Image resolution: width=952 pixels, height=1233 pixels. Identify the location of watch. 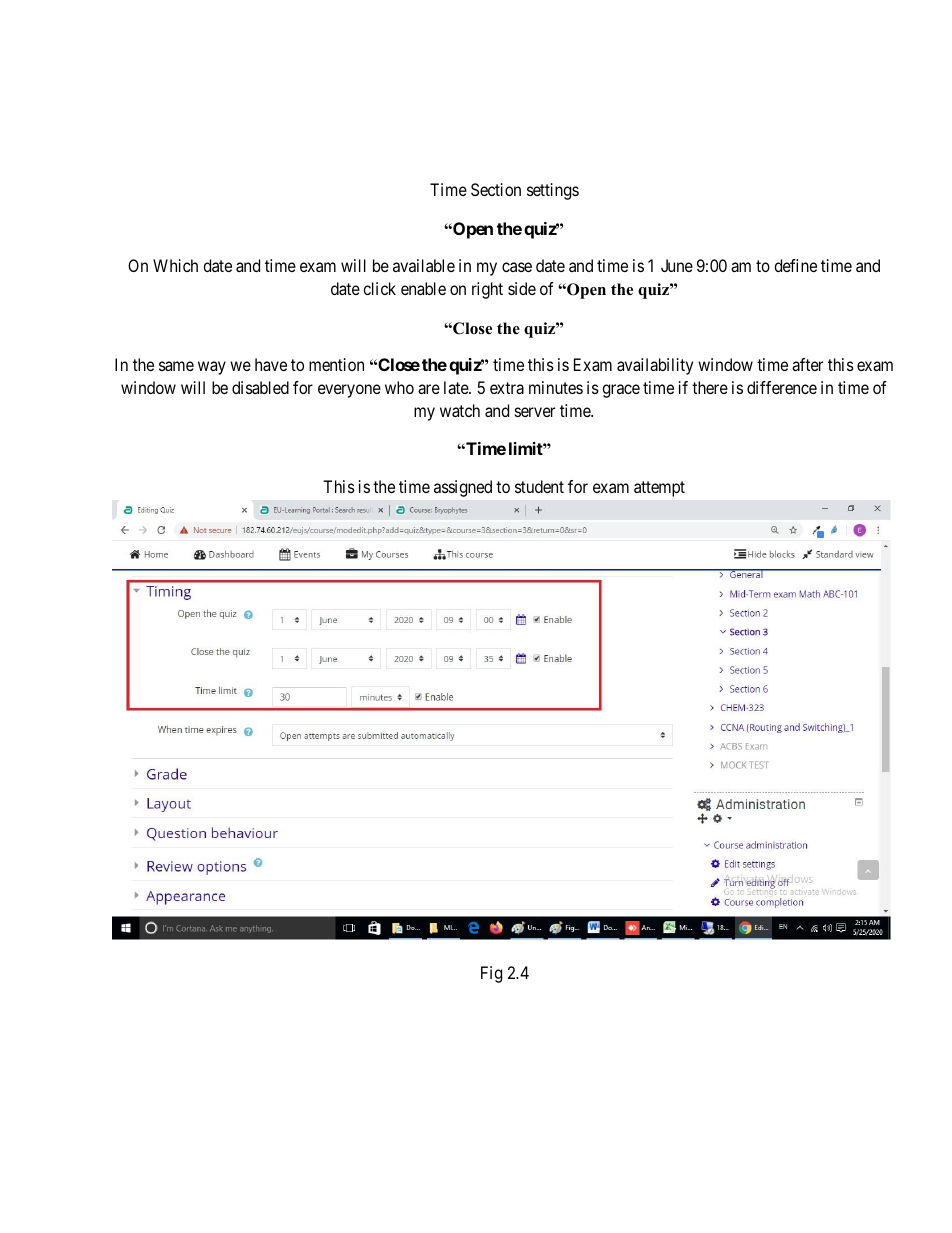
(460, 410).
